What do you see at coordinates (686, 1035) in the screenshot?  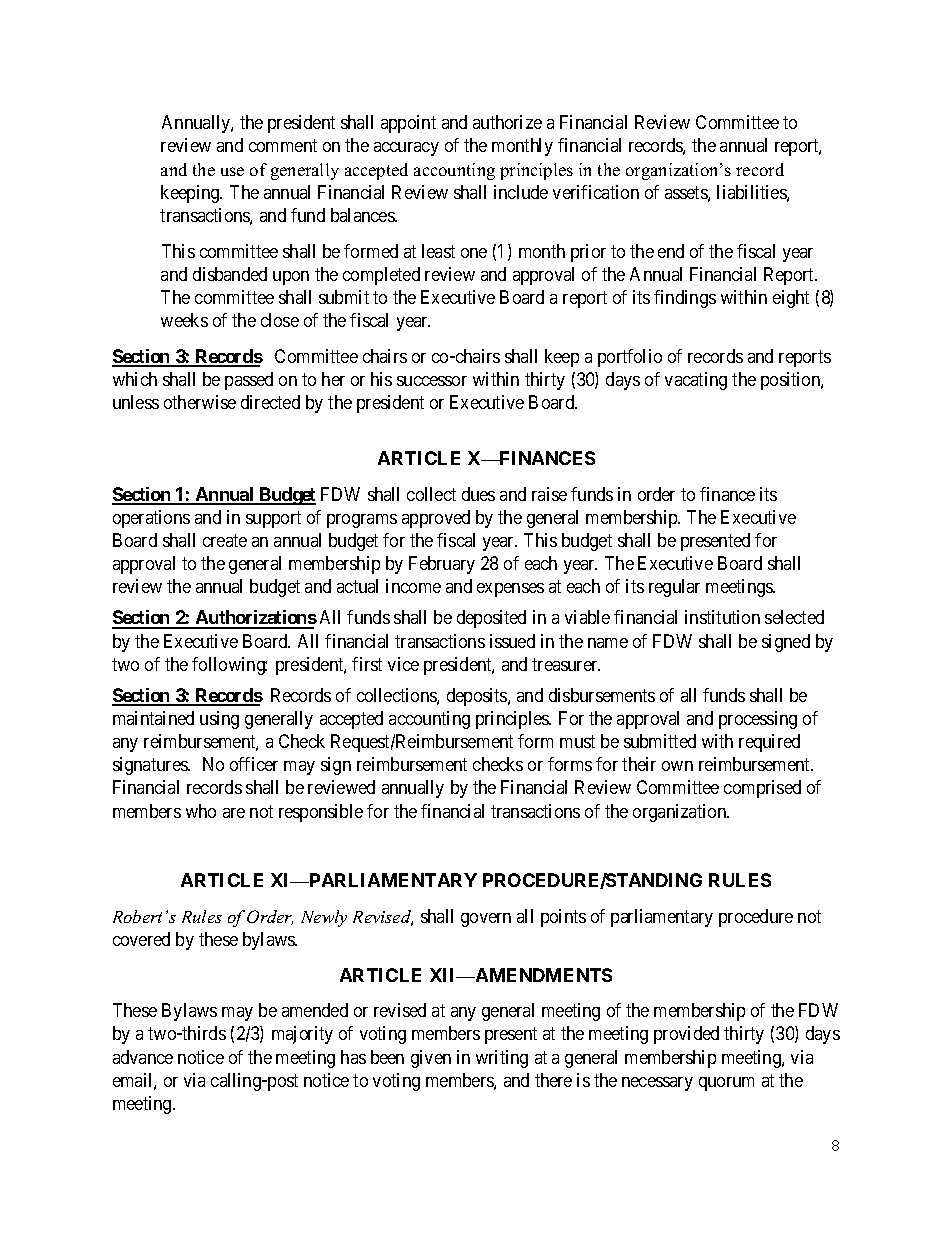 I see `provided` at bounding box center [686, 1035].
